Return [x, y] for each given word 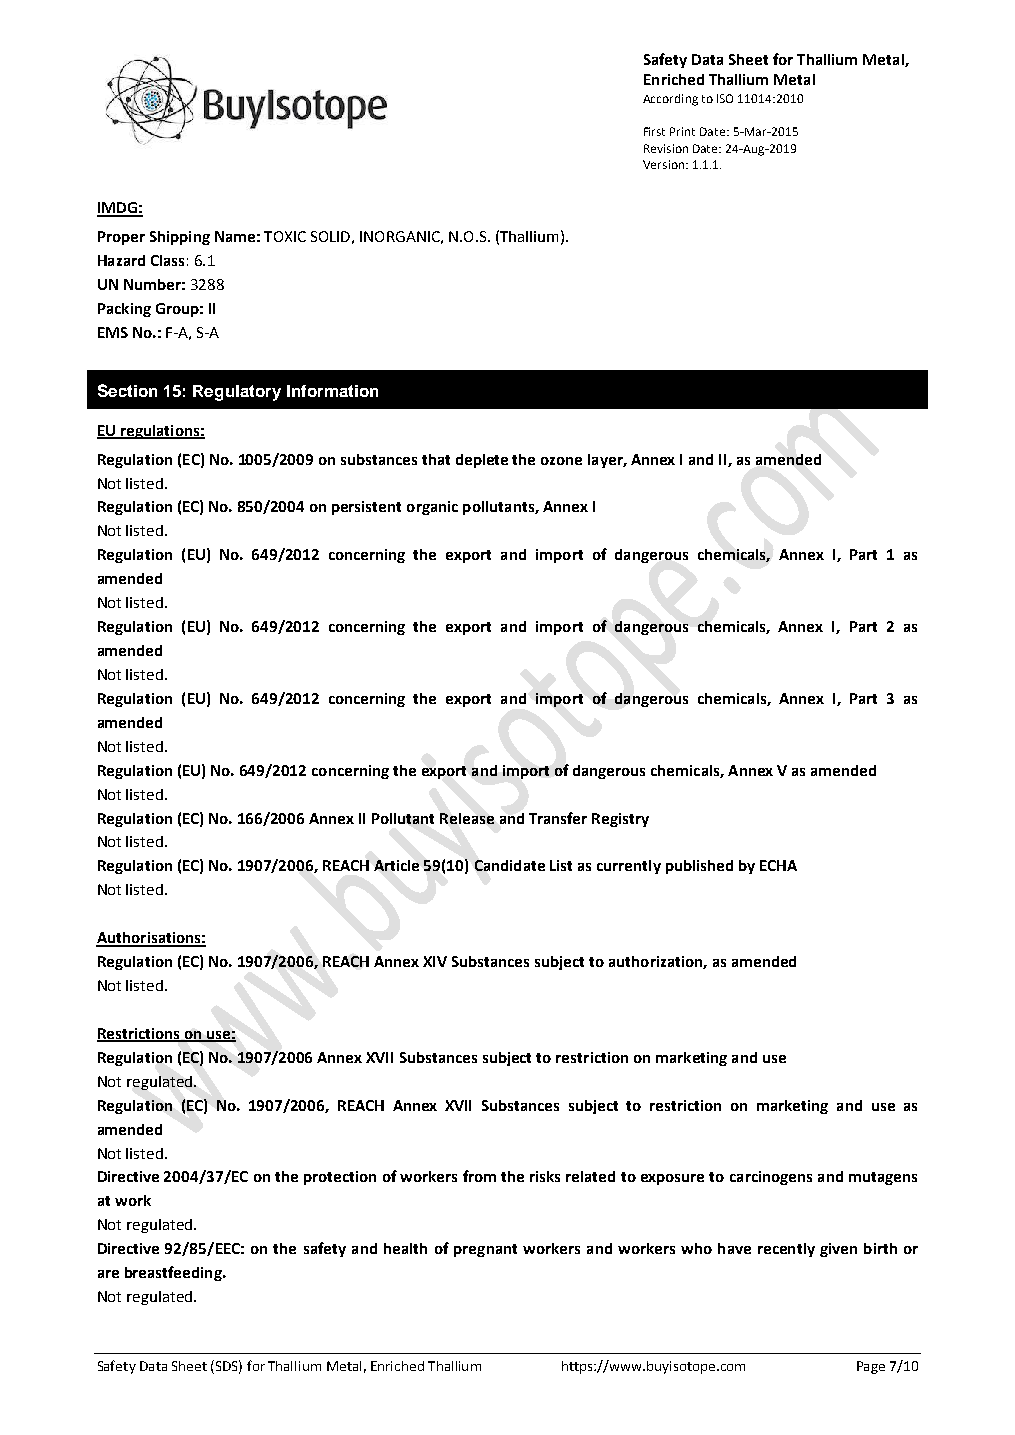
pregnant [485, 1250]
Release [467, 818]
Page [871, 1367]
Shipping [180, 238]
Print [682, 131]
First [654, 131]
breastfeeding [174, 1273]
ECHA [778, 865]
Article [396, 865]
